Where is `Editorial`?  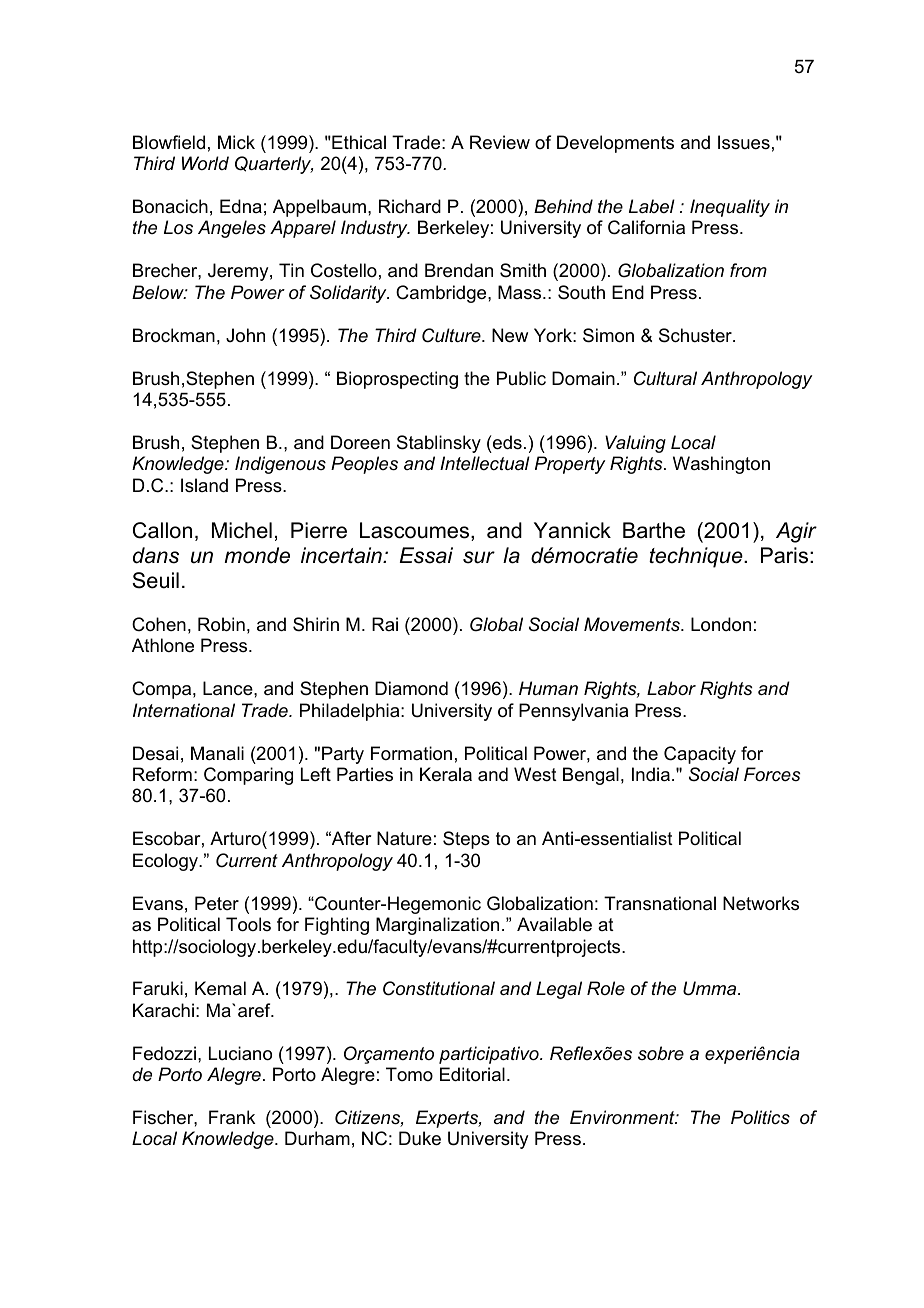
Editorial is located at coordinates (472, 1074).
